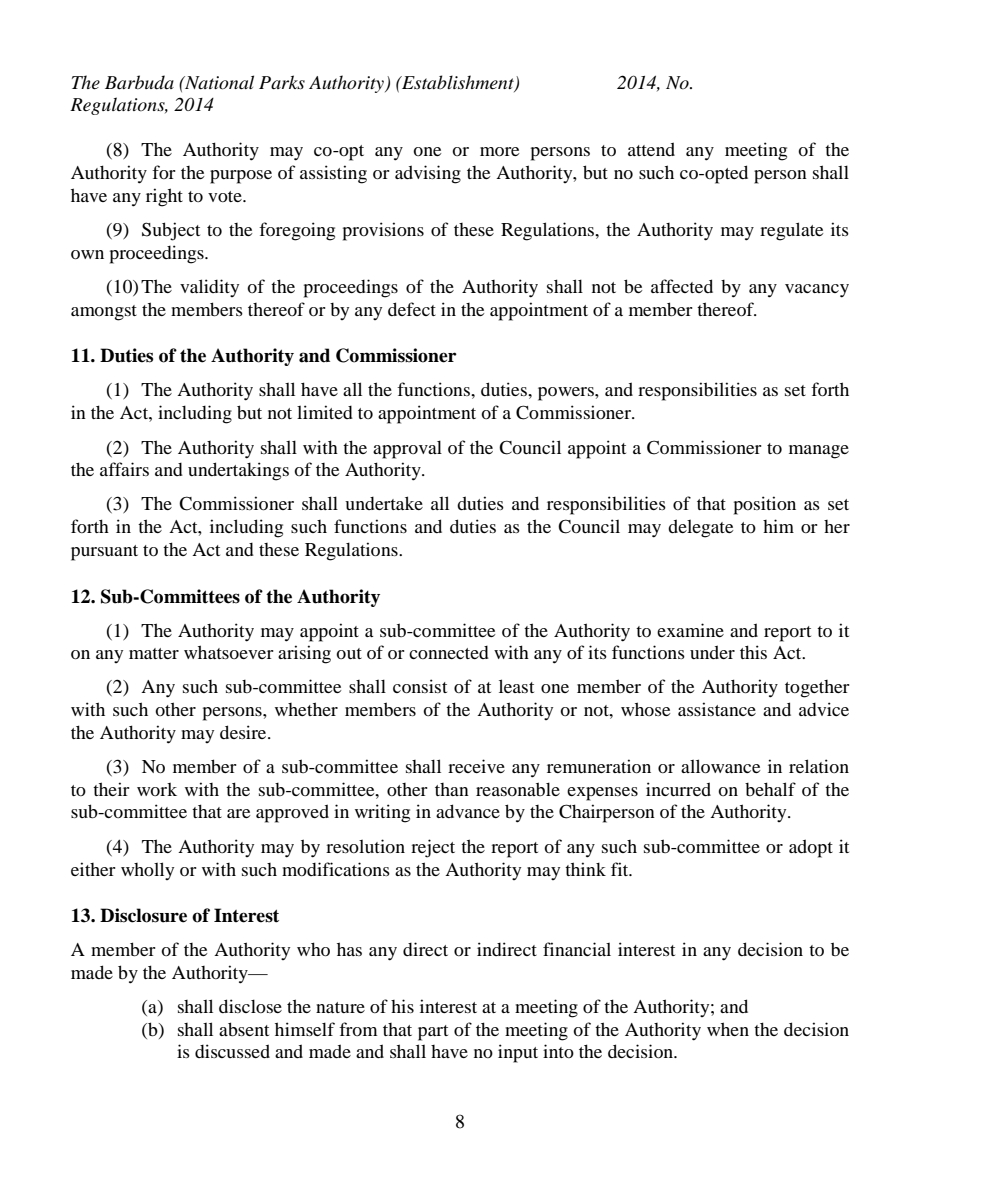 The height and width of the page is (1204, 991). Describe the element at coordinates (420, 686) in the page. I see `consist` at that location.
